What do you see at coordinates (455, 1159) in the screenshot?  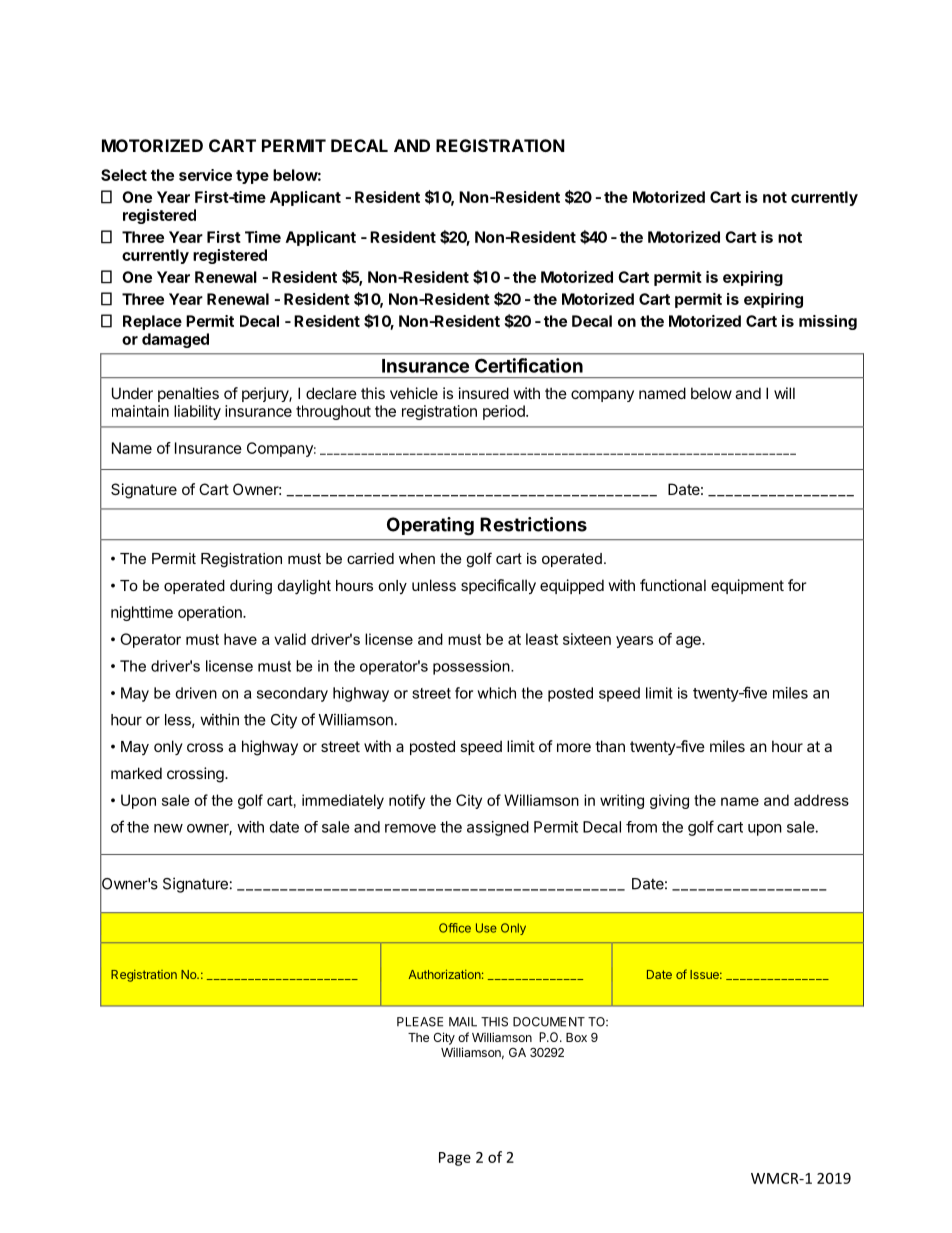 I see `Page` at bounding box center [455, 1159].
